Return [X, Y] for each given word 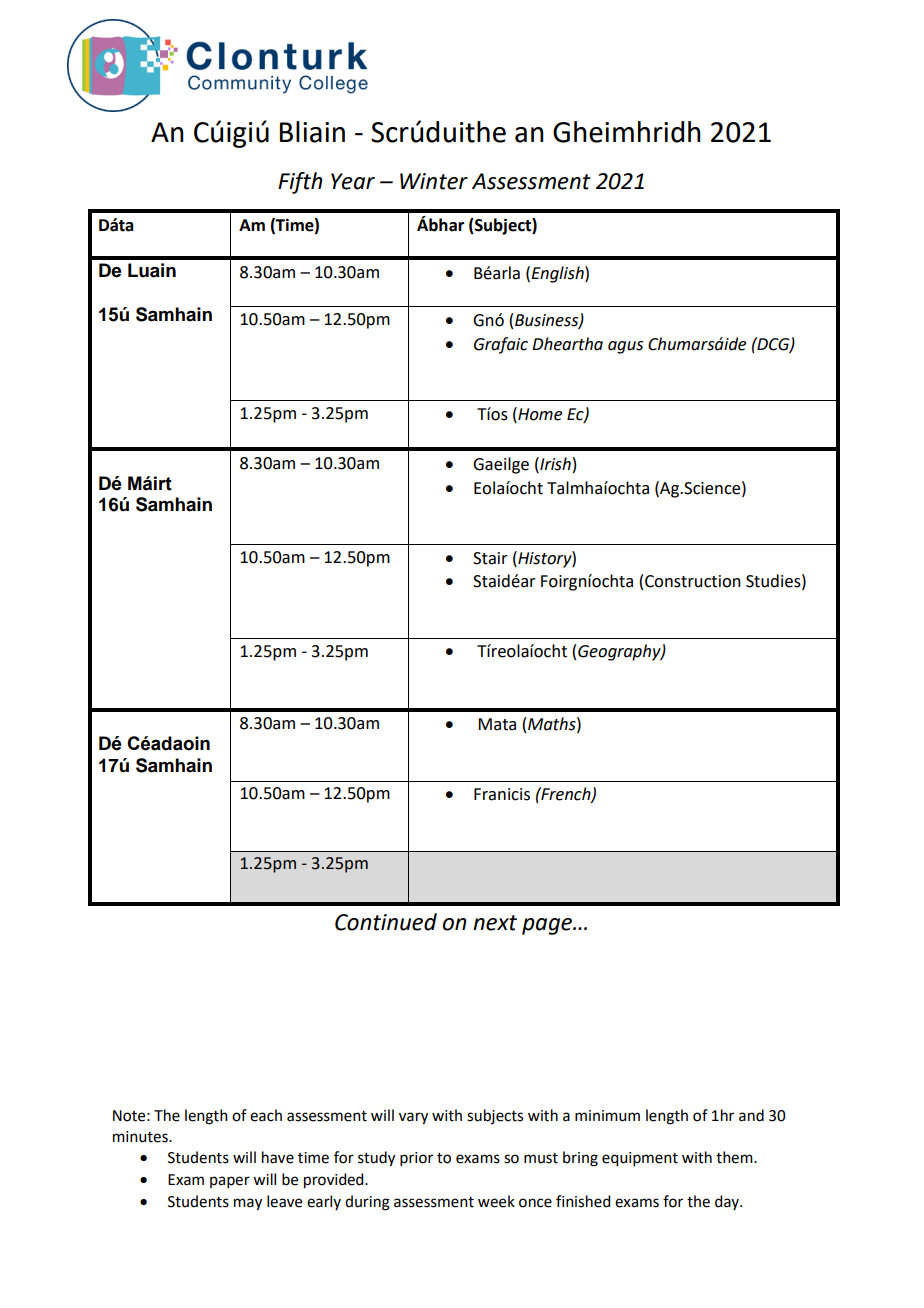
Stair [490, 558]
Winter [434, 181]
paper [230, 1182]
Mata [497, 724]
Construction [693, 581]
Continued [386, 922]
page [548, 926]
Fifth [300, 183]
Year [353, 181]
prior [416, 1159]
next [495, 923]
